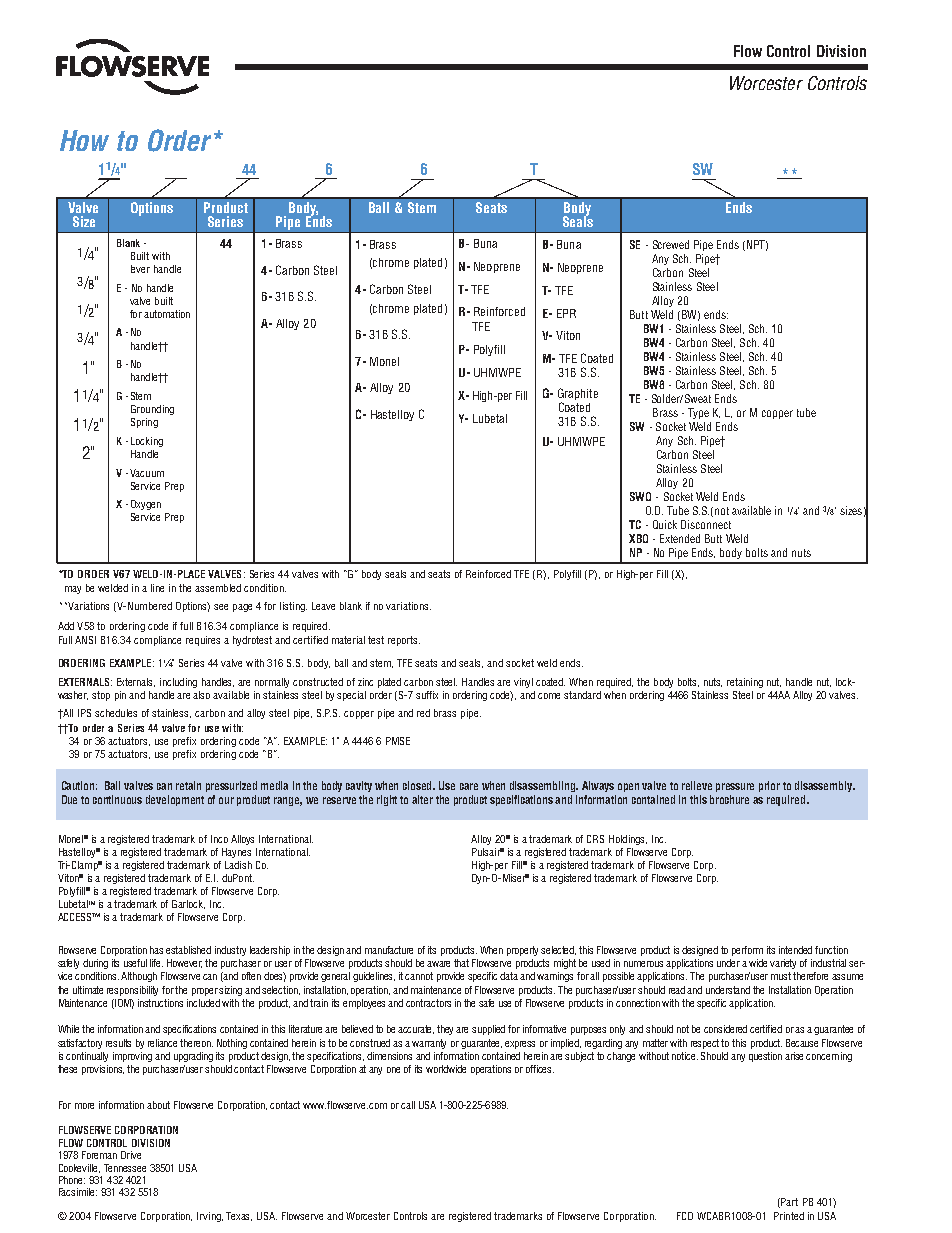 The height and width of the screenshot is (1233, 952). I want to click on that, so click(461, 963).
